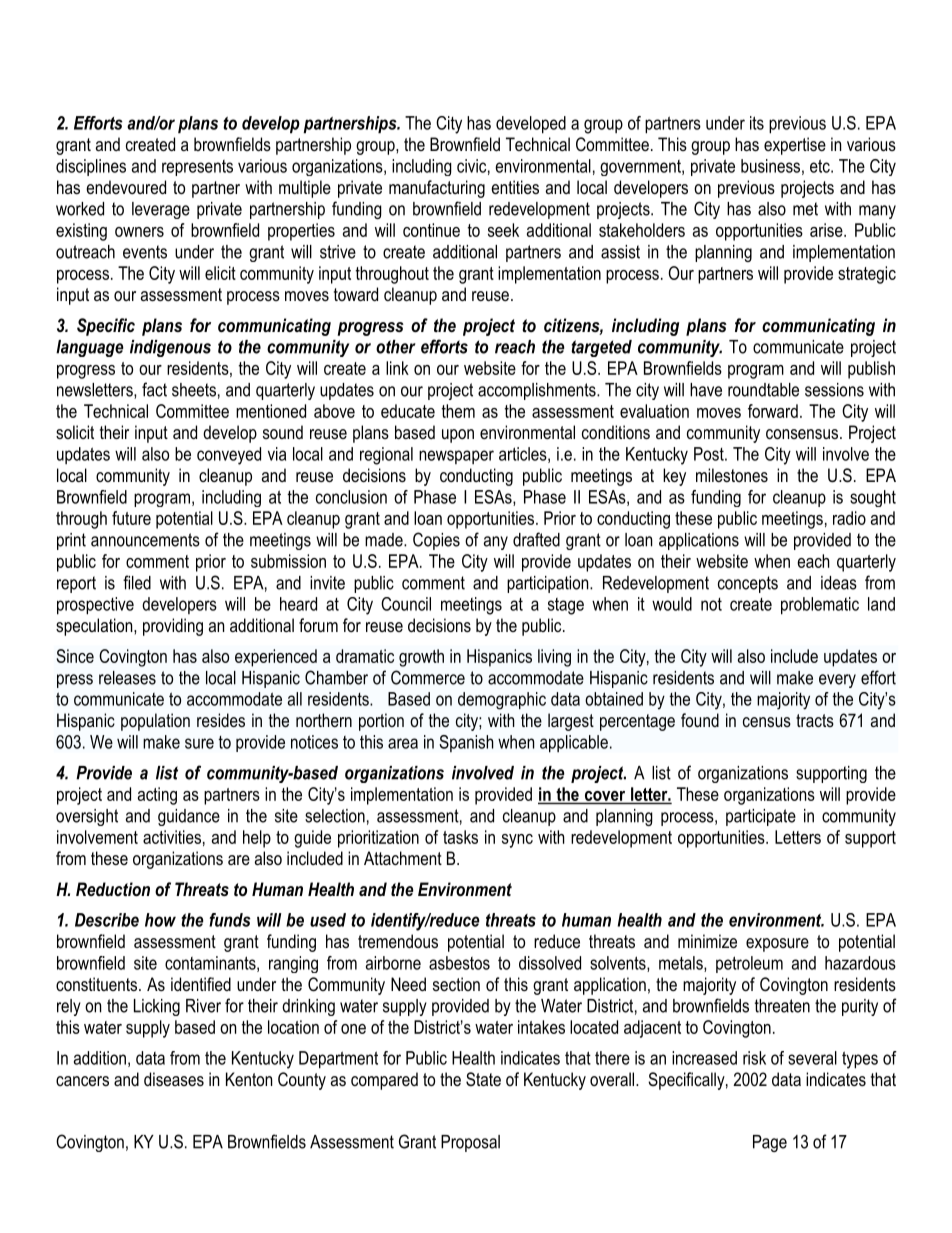 The height and width of the page is (1233, 952). Describe the element at coordinates (173, 627) in the page. I see `providing` at that location.
